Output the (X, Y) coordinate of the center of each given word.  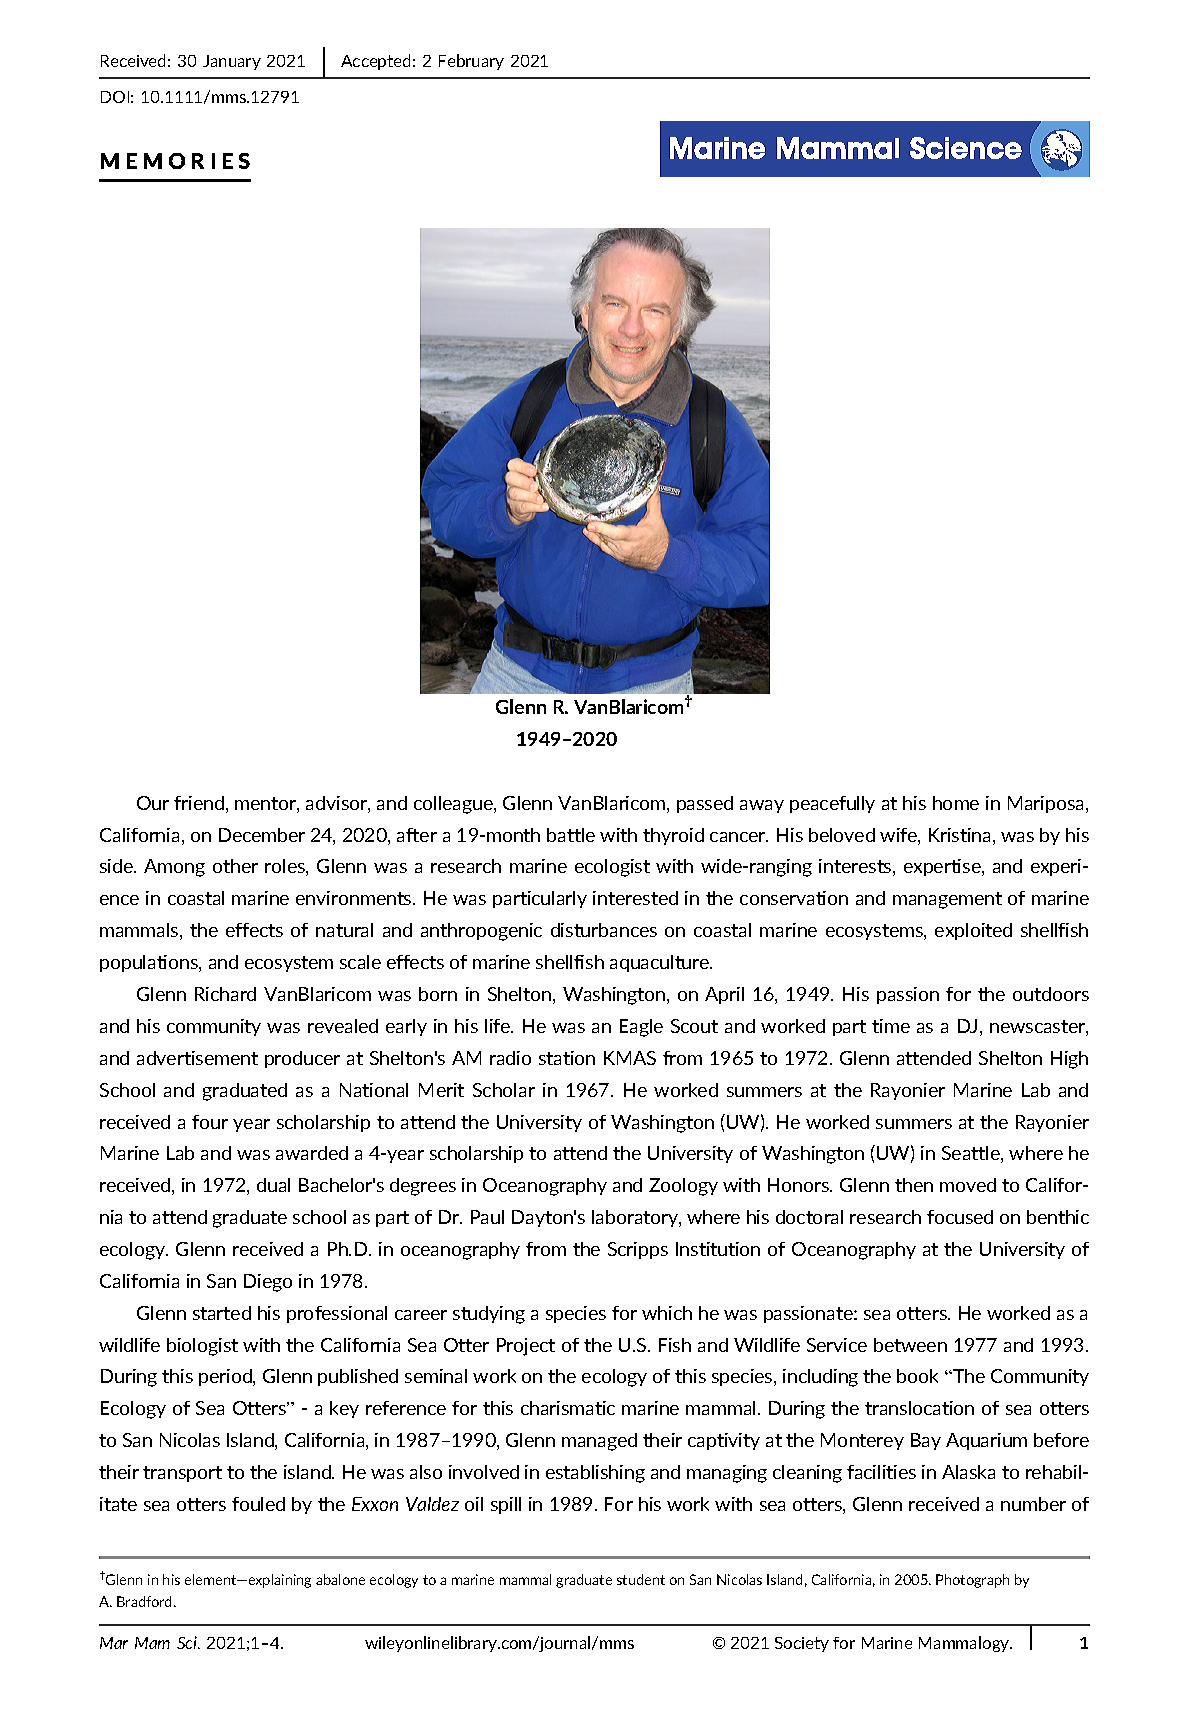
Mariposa (1047, 804)
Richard (225, 994)
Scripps (638, 1250)
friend (199, 803)
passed (705, 804)
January (232, 62)
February (471, 62)
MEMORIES (175, 161)
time (891, 1026)
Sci (188, 1642)
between (910, 1345)
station (567, 1058)
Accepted (375, 62)
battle (571, 835)
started (222, 1313)
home (956, 803)
